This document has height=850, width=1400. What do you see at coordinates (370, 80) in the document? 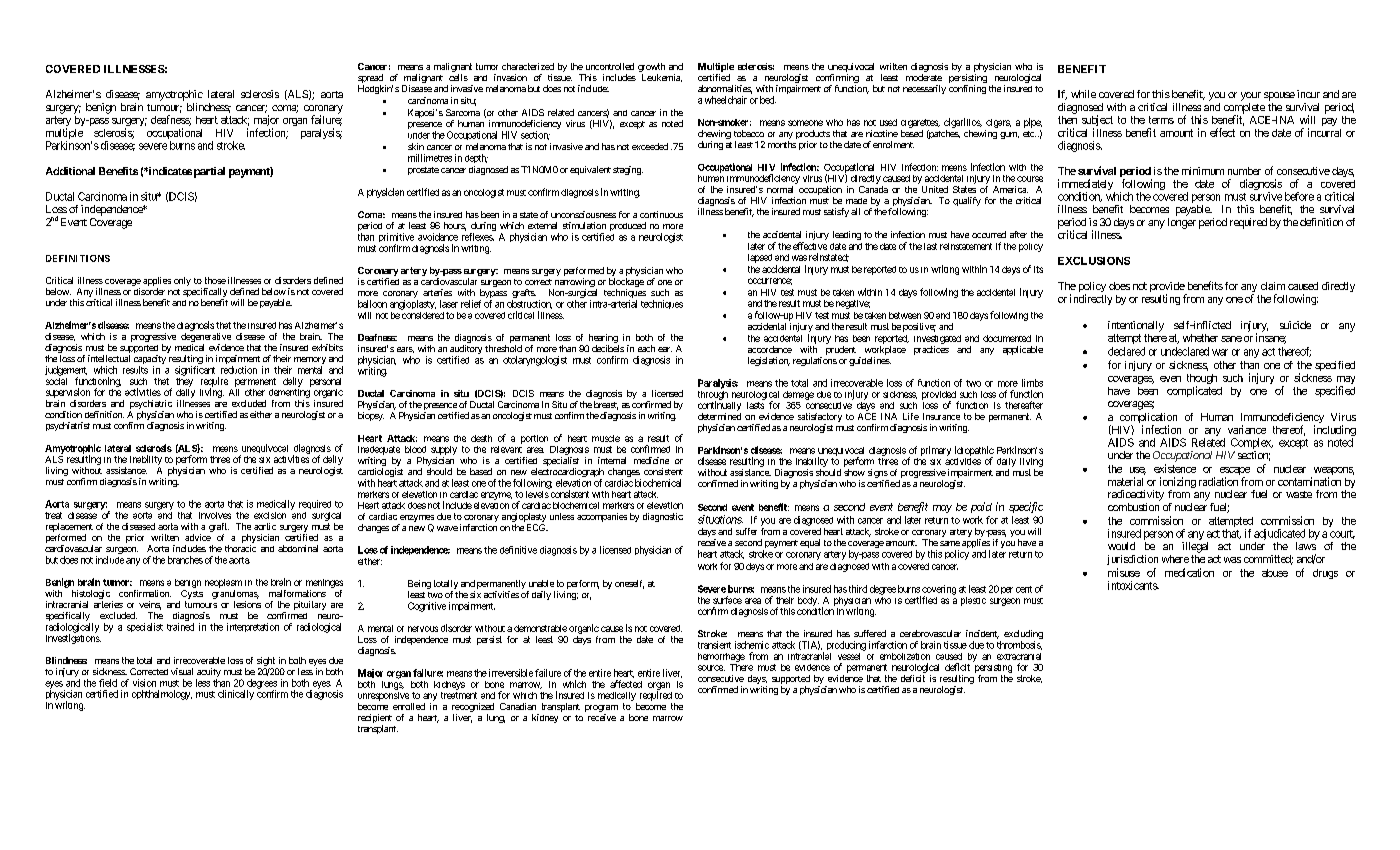
I see `spread` at bounding box center [370, 80].
